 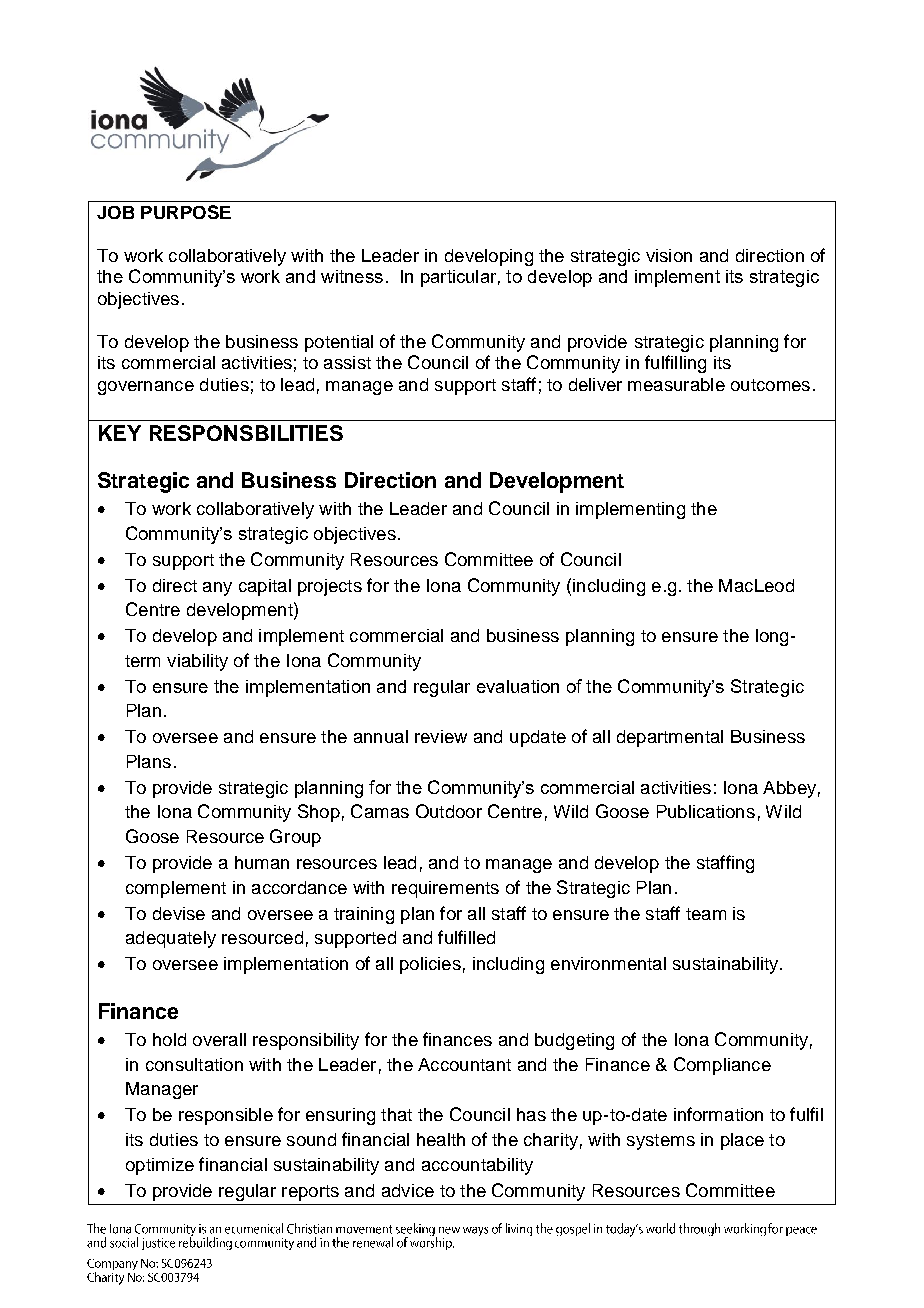 What do you see at coordinates (186, 212) in the document?
I see `PURPOSE` at bounding box center [186, 212].
